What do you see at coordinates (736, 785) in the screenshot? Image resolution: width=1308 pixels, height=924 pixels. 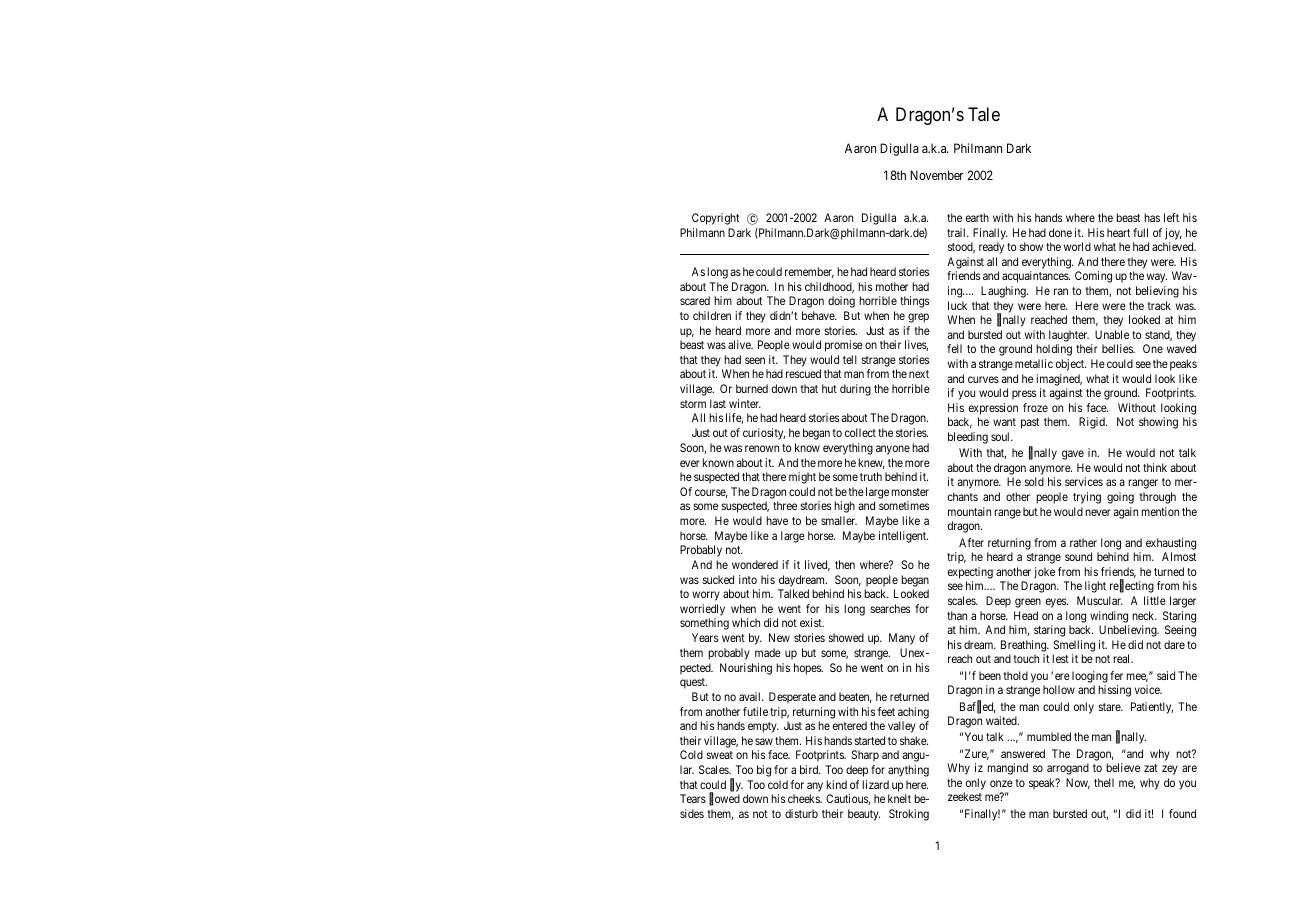 I see `fly` at bounding box center [736, 785].
